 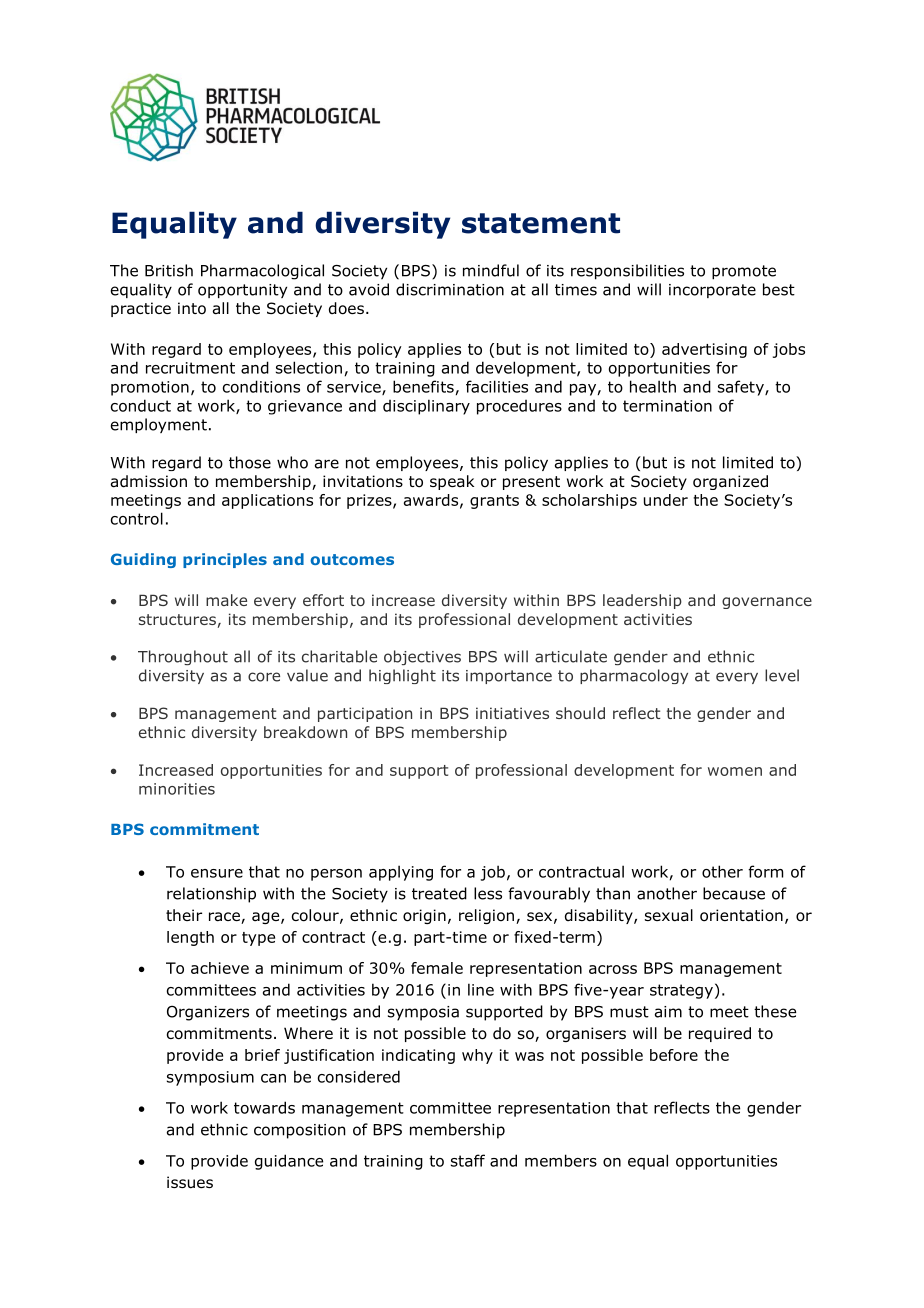 I want to click on staff, so click(x=468, y=1160).
